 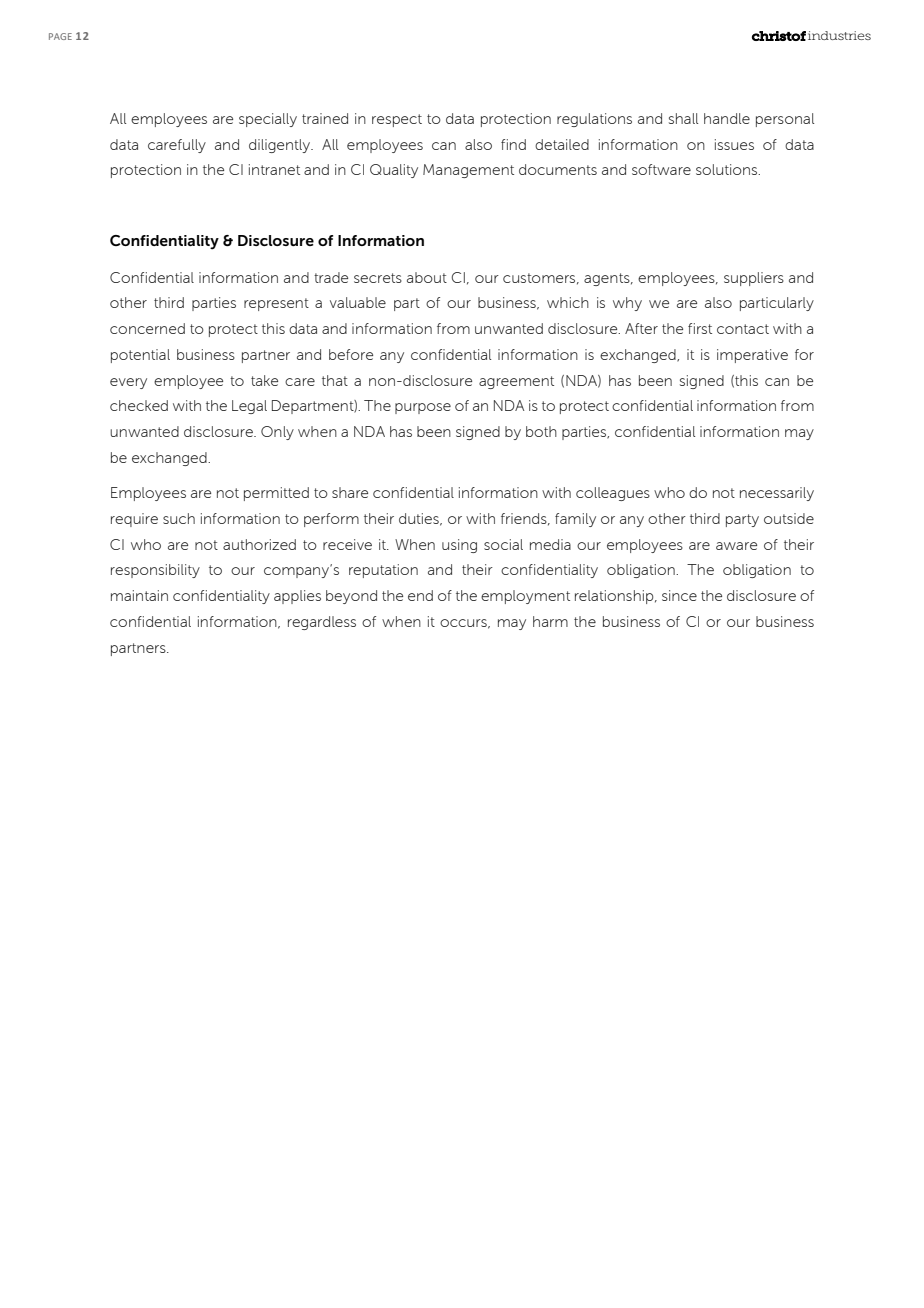 I want to click on about, so click(x=427, y=277).
